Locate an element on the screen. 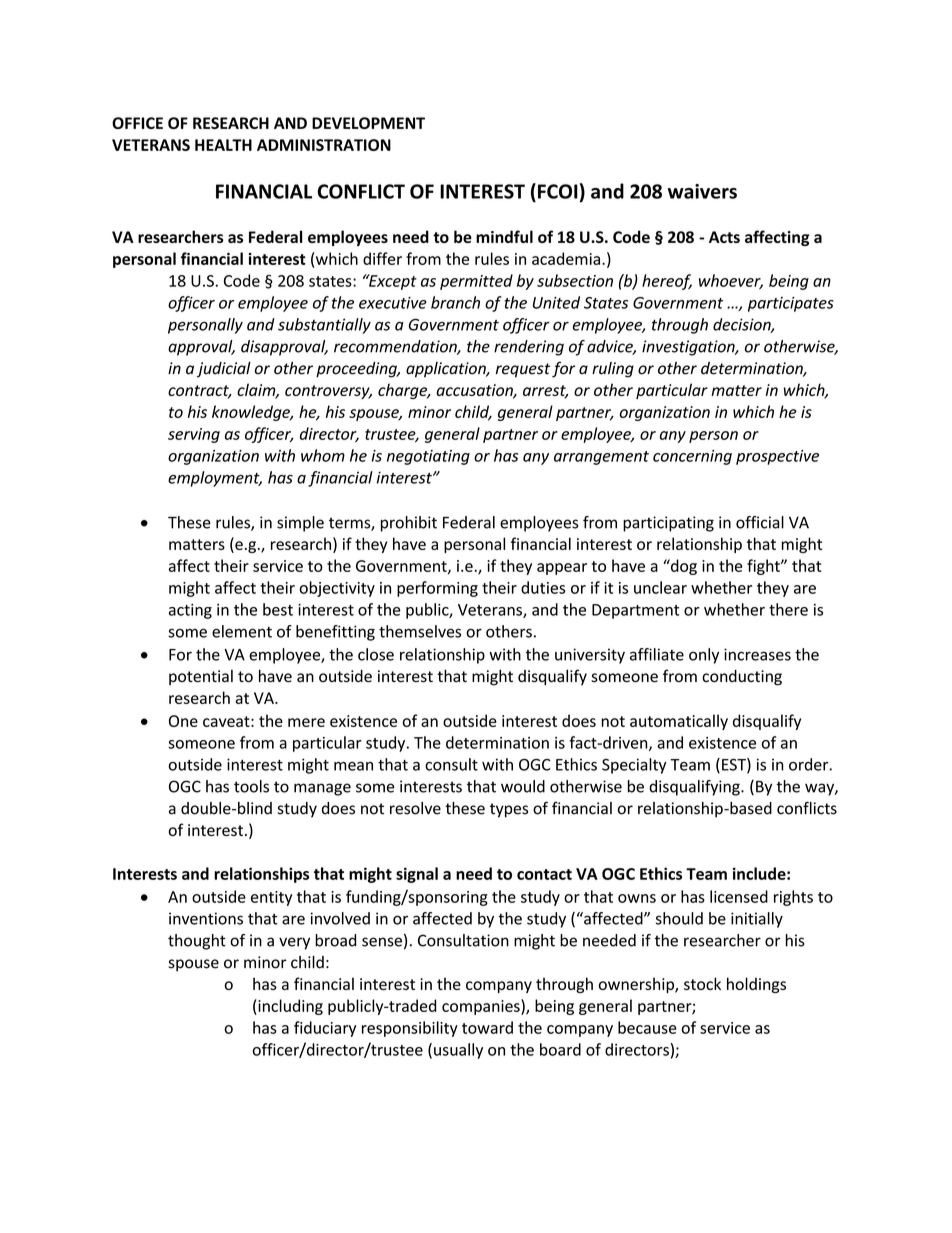 The height and width of the screenshot is (1233, 952). mindful is located at coordinates (504, 236).
